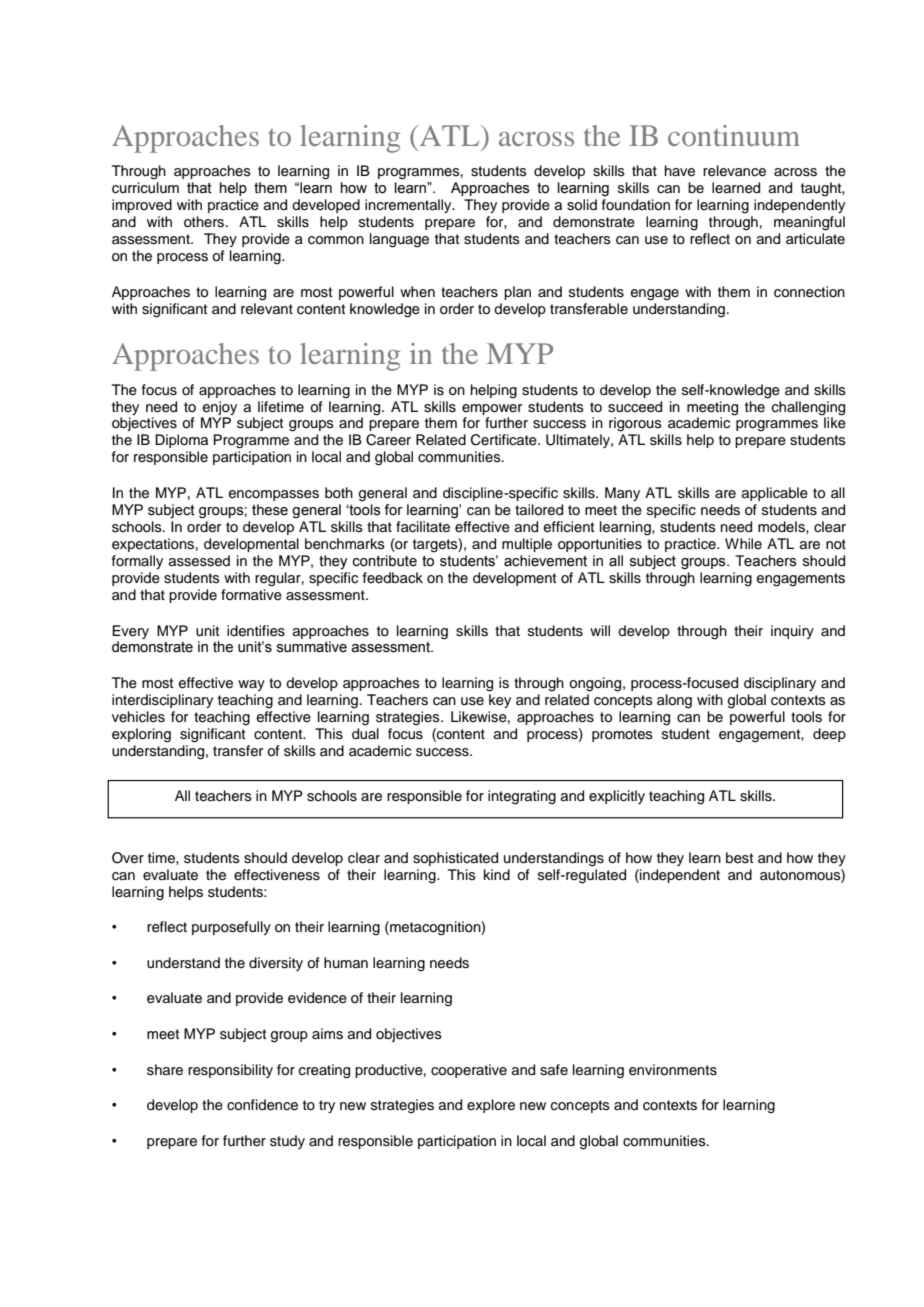 This screenshot has width=924, height=1307. I want to click on curriculum, so click(145, 188).
